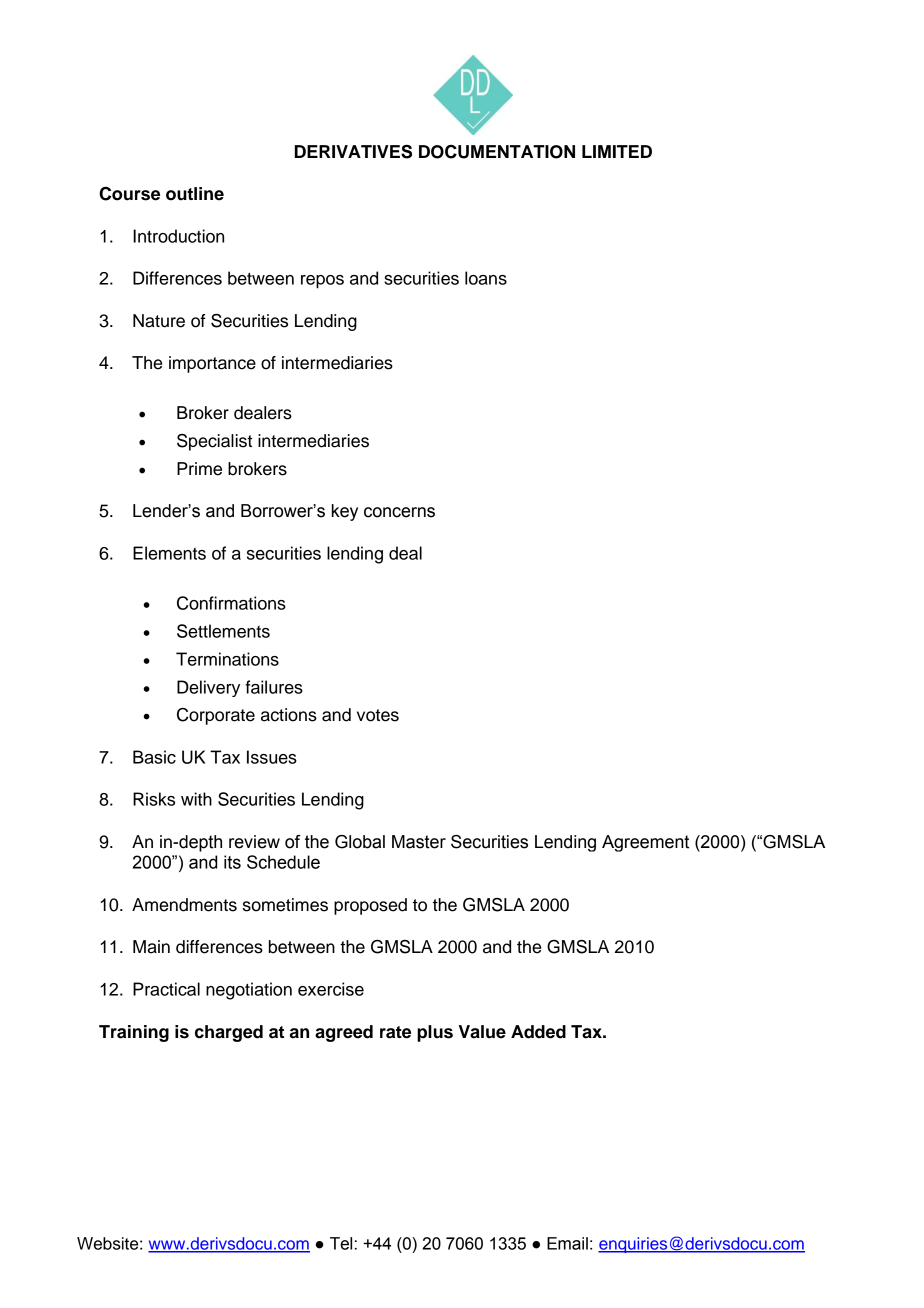  I want to click on Agreement, so click(645, 843).
